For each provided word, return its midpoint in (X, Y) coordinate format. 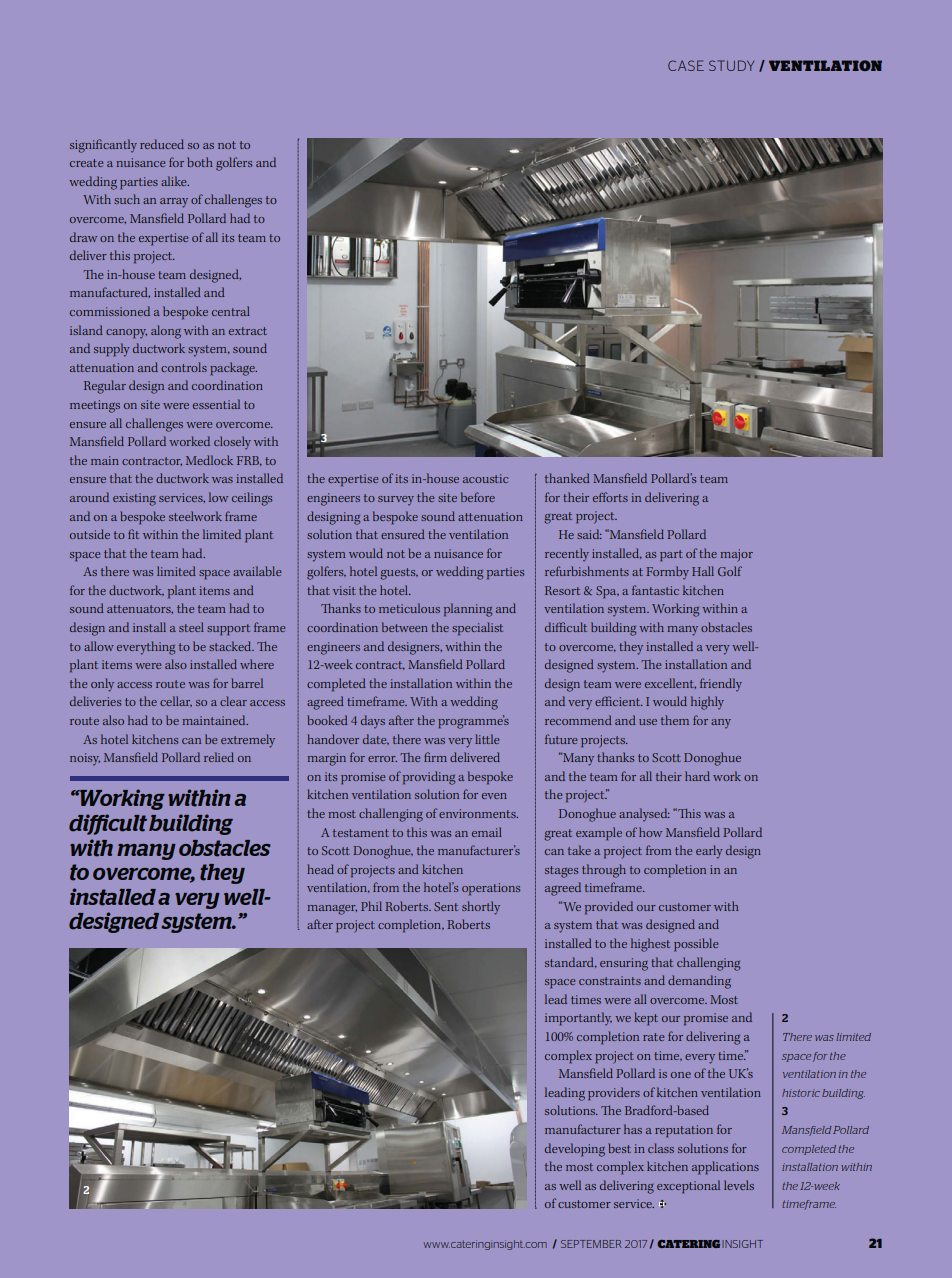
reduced (162, 144)
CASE (686, 65)
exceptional (688, 1186)
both (199, 162)
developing (575, 1150)
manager (332, 910)
